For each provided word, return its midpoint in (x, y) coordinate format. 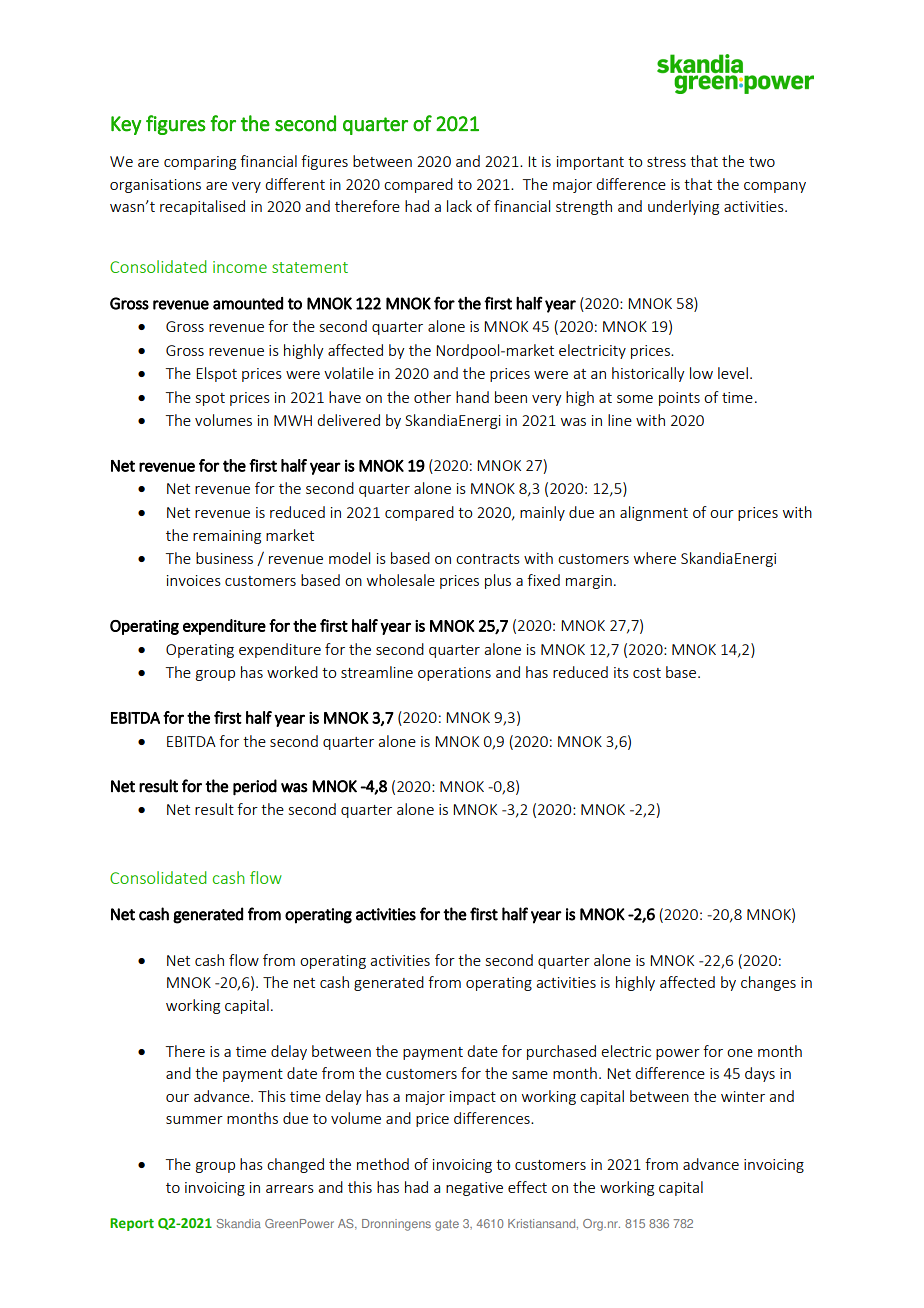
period (255, 787)
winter (743, 1096)
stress (666, 162)
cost (647, 673)
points (679, 399)
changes (768, 983)
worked (292, 672)
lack (459, 206)
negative (474, 1189)
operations (454, 674)
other (432, 397)
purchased (561, 1052)
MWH (293, 420)
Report (132, 1224)
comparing (200, 163)
